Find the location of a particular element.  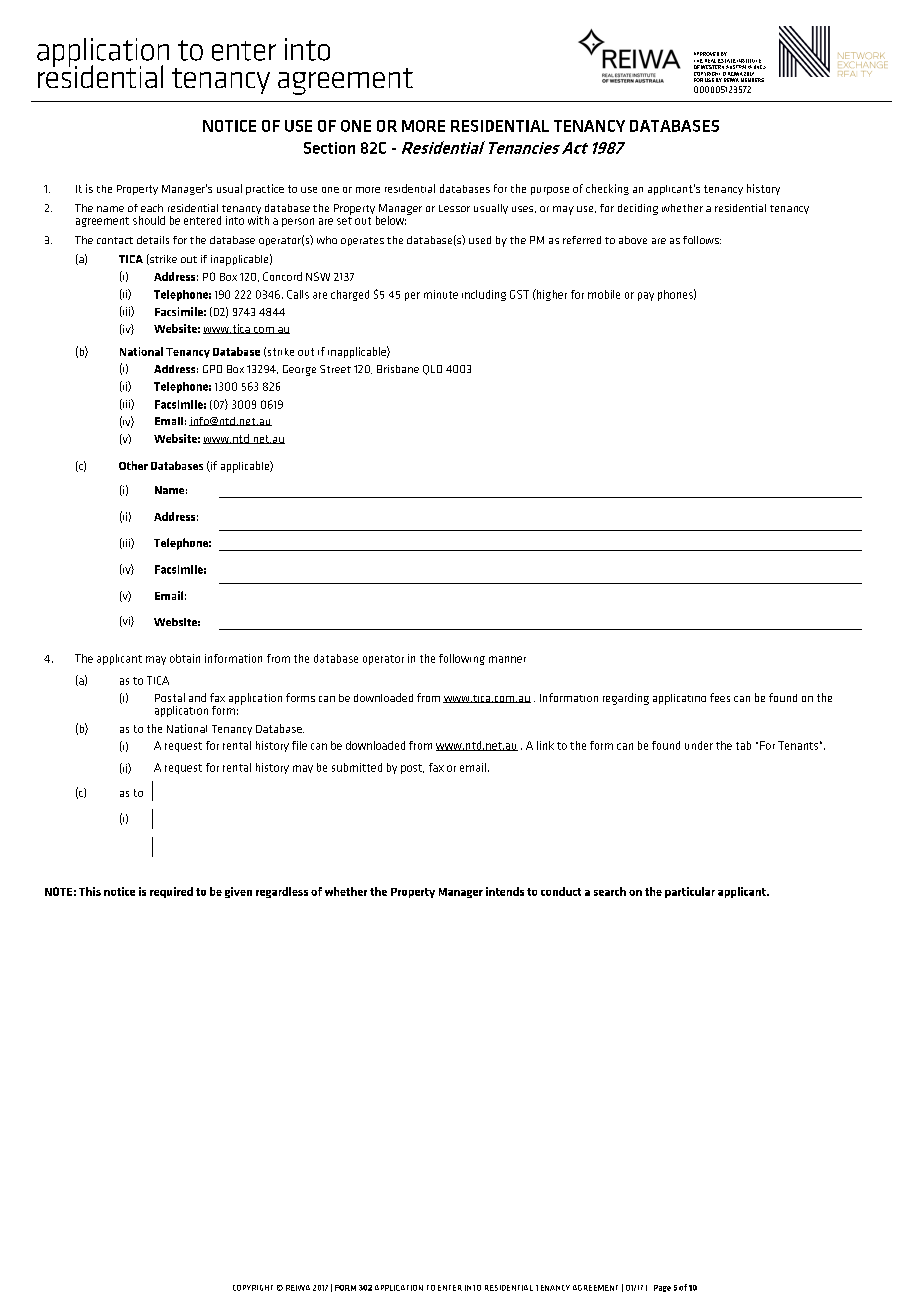

QLD is located at coordinates (432, 370).
